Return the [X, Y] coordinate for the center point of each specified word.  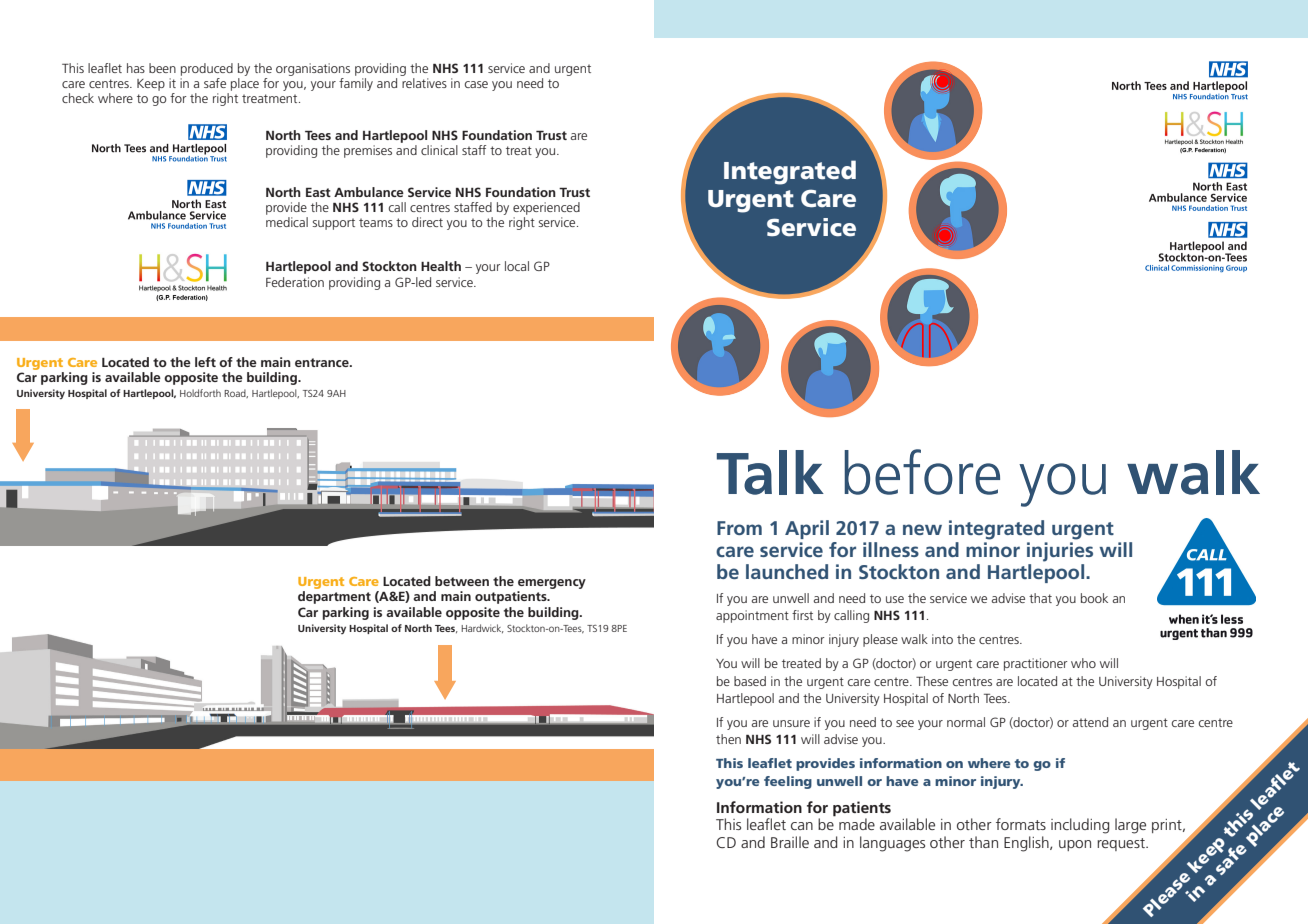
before [922, 472]
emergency [552, 584]
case [476, 84]
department [334, 597]
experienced [546, 208]
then [728, 739]
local [517, 266]
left [205, 362]
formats [1021, 824]
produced [207, 69]
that [1040, 598]
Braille [790, 842]
